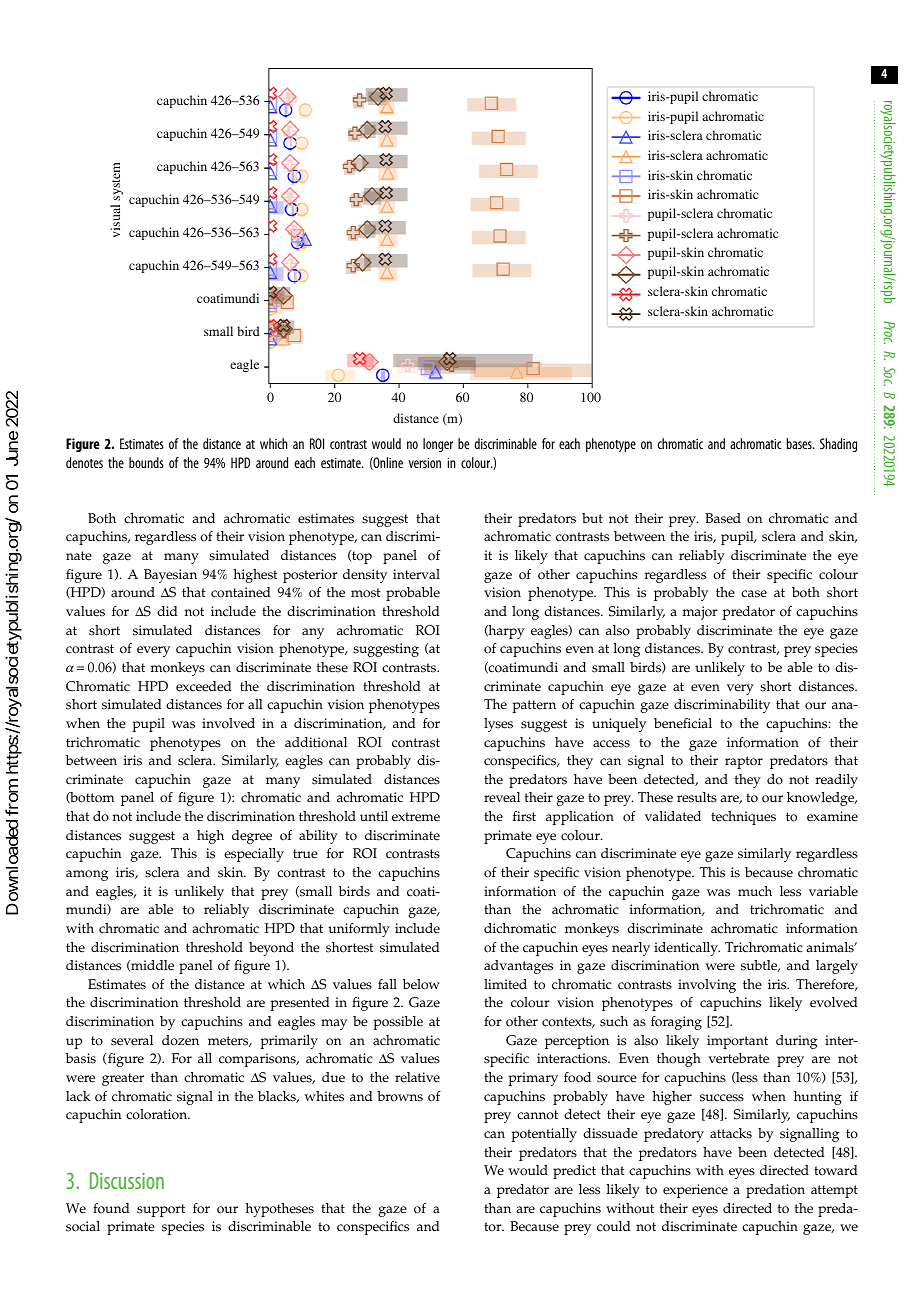  Describe the element at coordinates (800, 443) in the screenshot. I see `bases` at that location.
